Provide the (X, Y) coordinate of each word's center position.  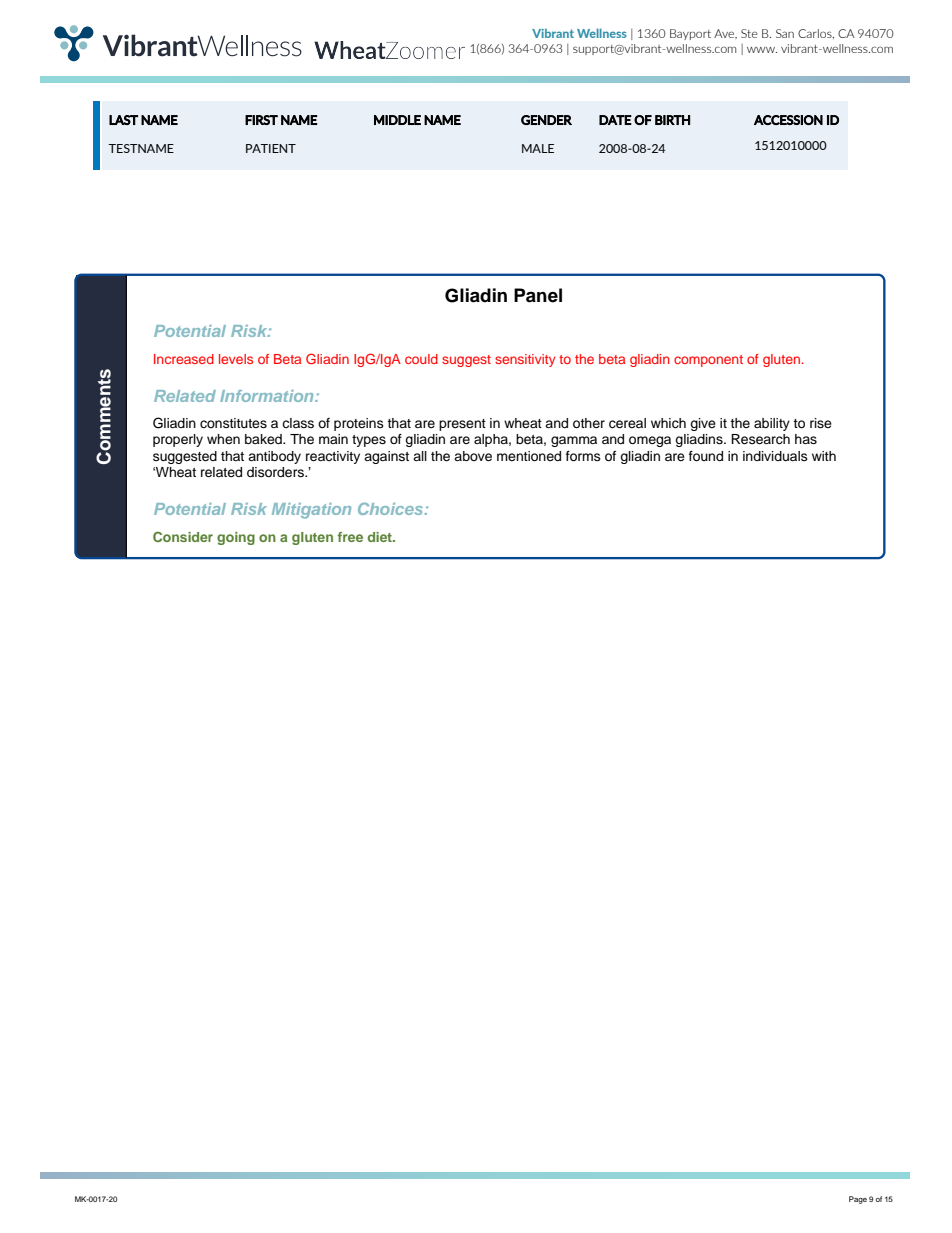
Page (858, 1200)
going (236, 538)
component (708, 361)
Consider (183, 536)
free (350, 537)
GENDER (546, 120)
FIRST (261, 120)
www (762, 50)
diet (381, 537)
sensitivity (525, 360)
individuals (775, 456)
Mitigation (311, 511)
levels (236, 359)
